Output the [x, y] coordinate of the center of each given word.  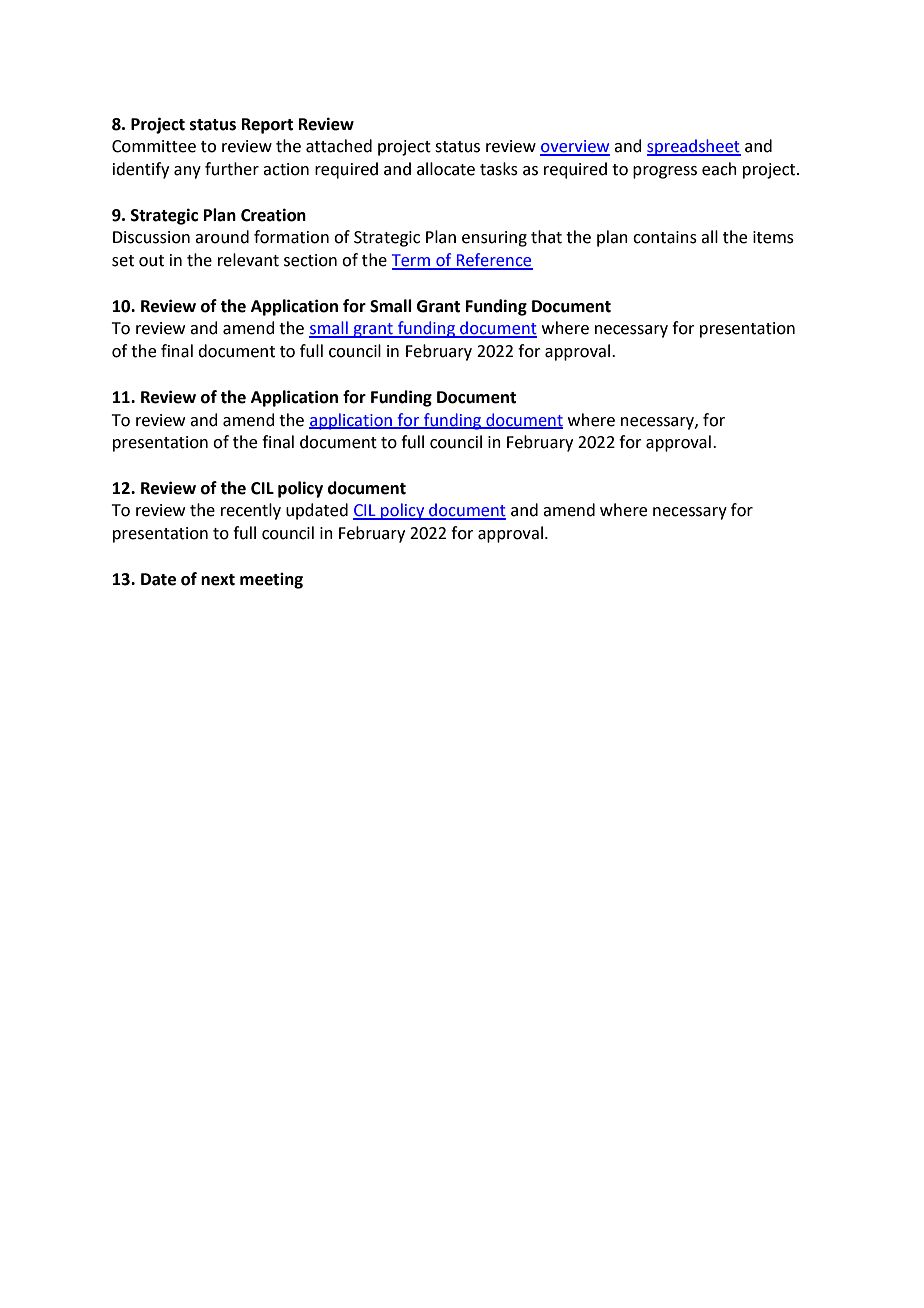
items [773, 237]
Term [412, 261]
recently [251, 511]
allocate [446, 169]
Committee [154, 146]
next [218, 580]
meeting [271, 581]
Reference [493, 261]
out [151, 261]
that [546, 237]
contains [665, 237]
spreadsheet [694, 147]
